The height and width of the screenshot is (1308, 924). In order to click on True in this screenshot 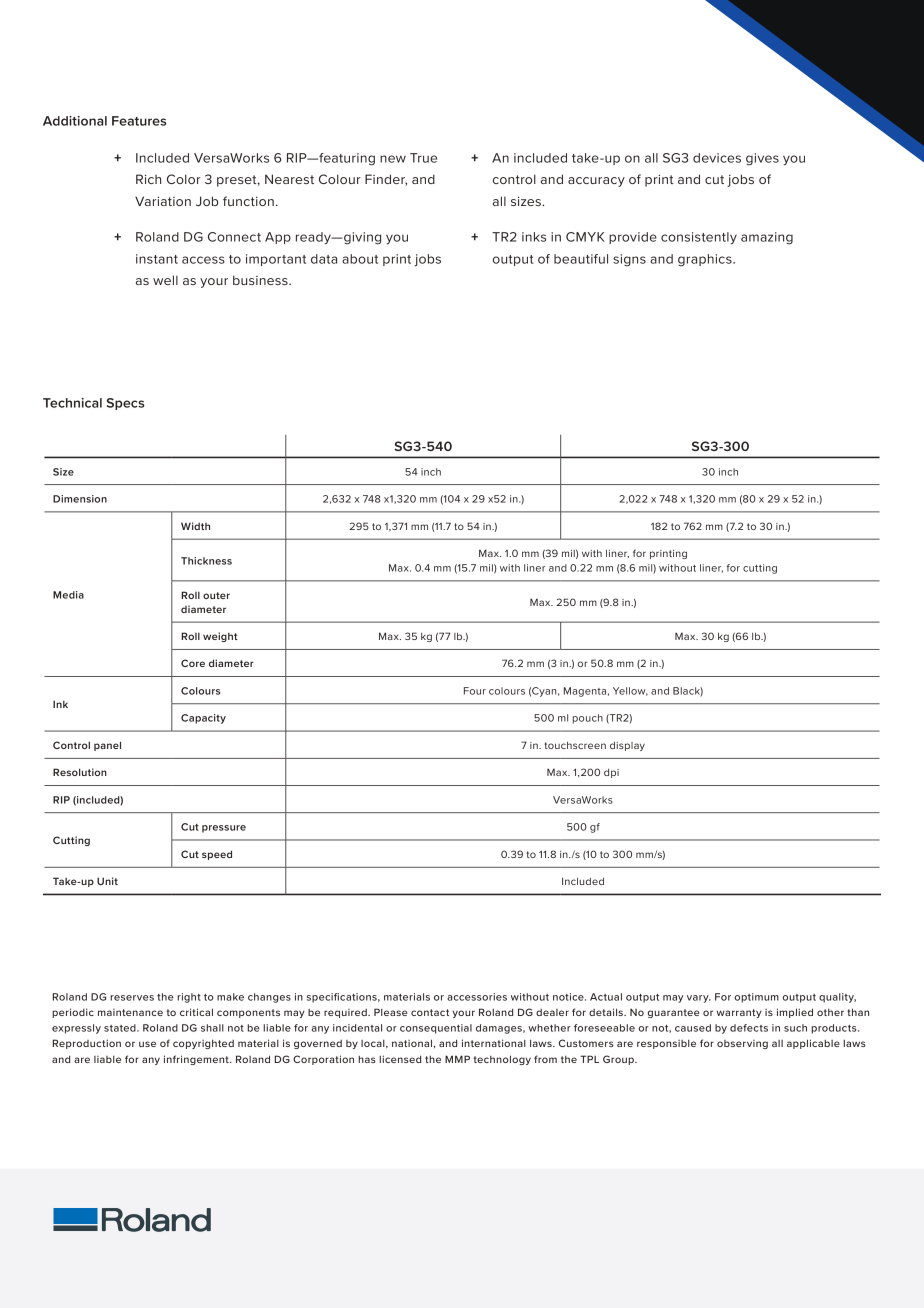, I will do `click(423, 158)`.
